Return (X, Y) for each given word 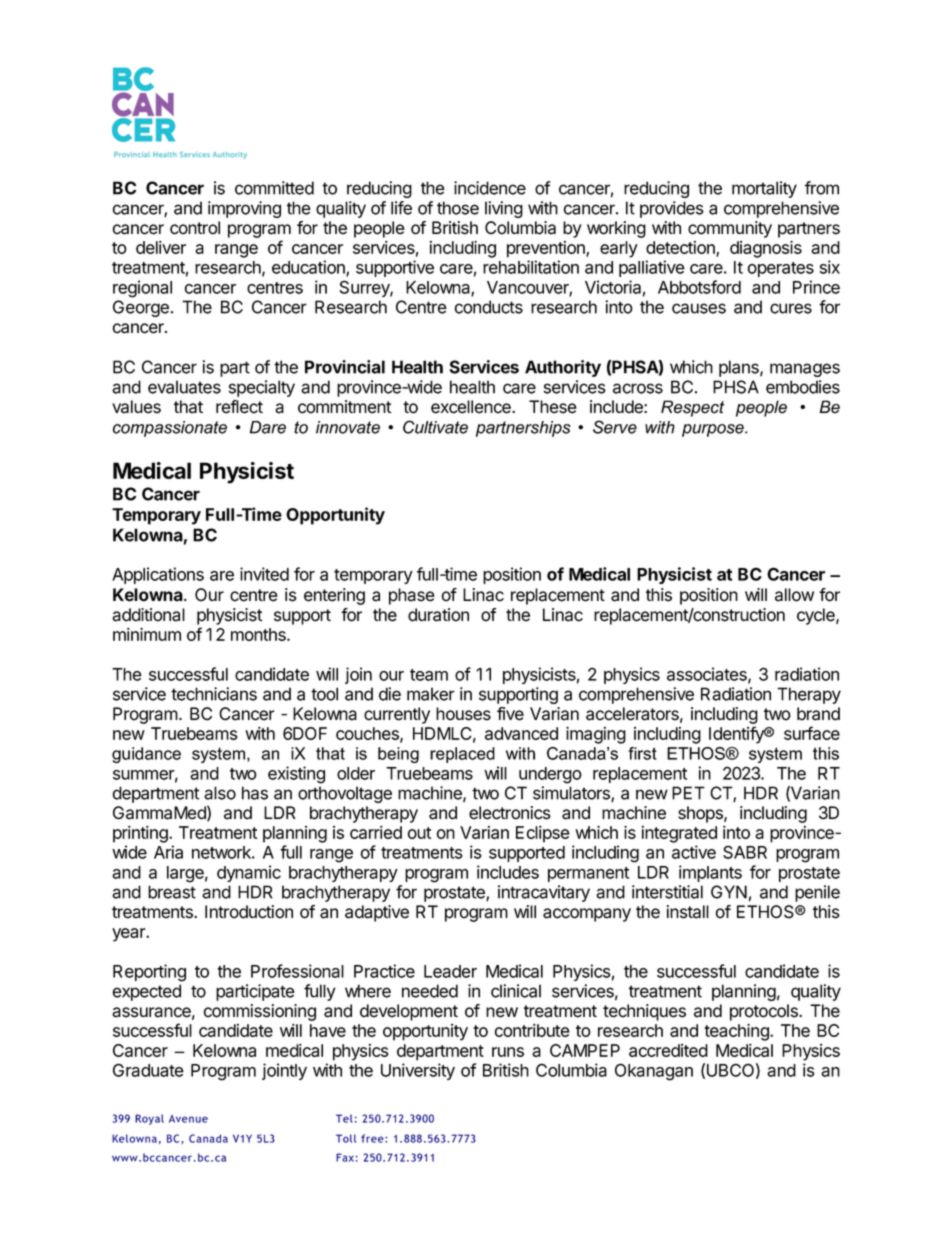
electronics (510, 813)
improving (244, 209)
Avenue (188, 1119)
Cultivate (435, 427)
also (220, 793)
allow (794, 595)
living (504, 209)
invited (264, 574)
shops (701, 814)
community (730, 229)
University (418, 1071)
